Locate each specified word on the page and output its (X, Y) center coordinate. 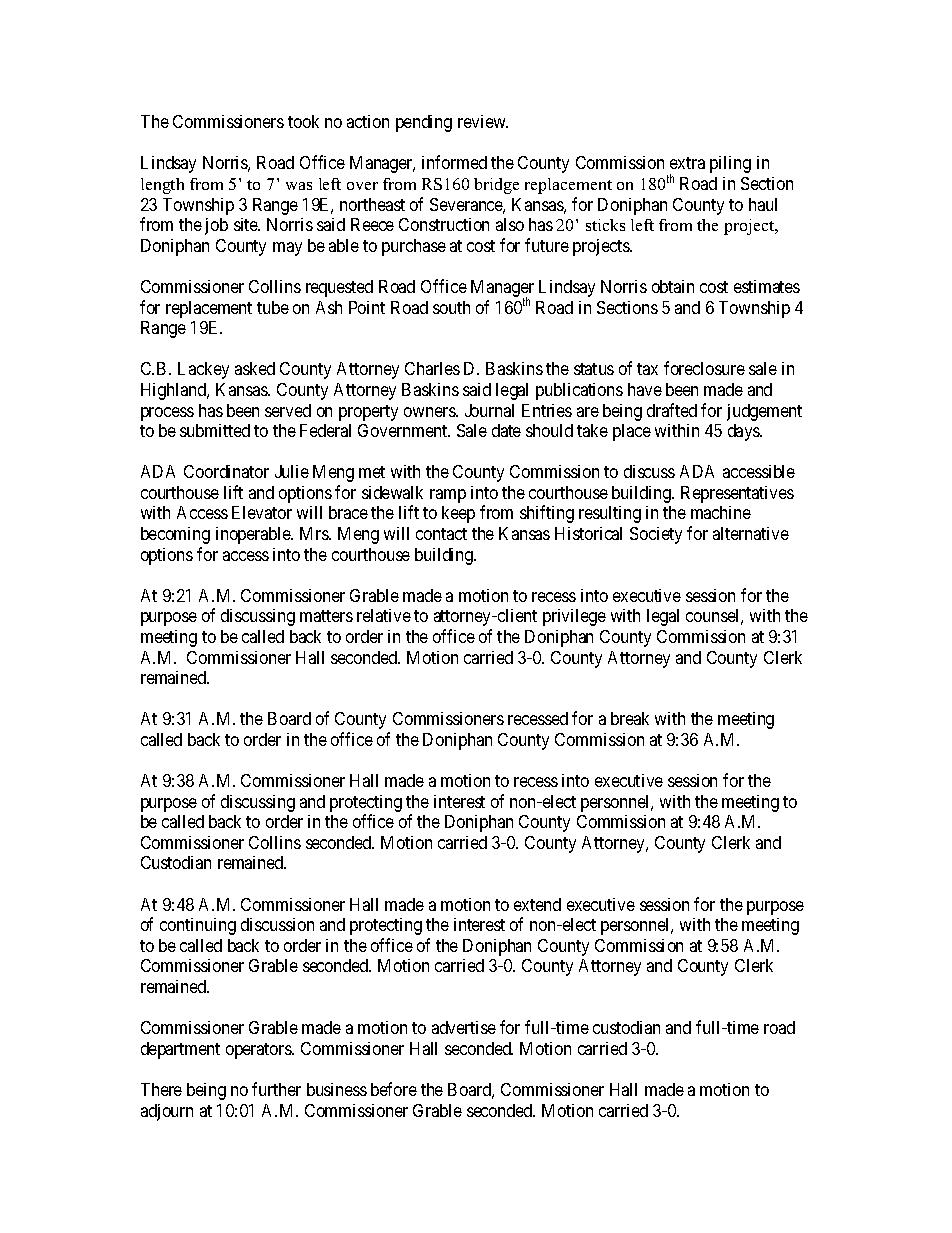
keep (458, 514)
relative (384, 615)
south (451, 307)
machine (721, 512)
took (303, 121)
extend (537, 904)
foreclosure (704, 368)
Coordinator (226, 471)
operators (259, 1051)
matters (326, 616)
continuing (198, 926)
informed (454, 162)
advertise (464, 1027)
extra (687, 163)
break (630, 718)
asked (255, 368)
